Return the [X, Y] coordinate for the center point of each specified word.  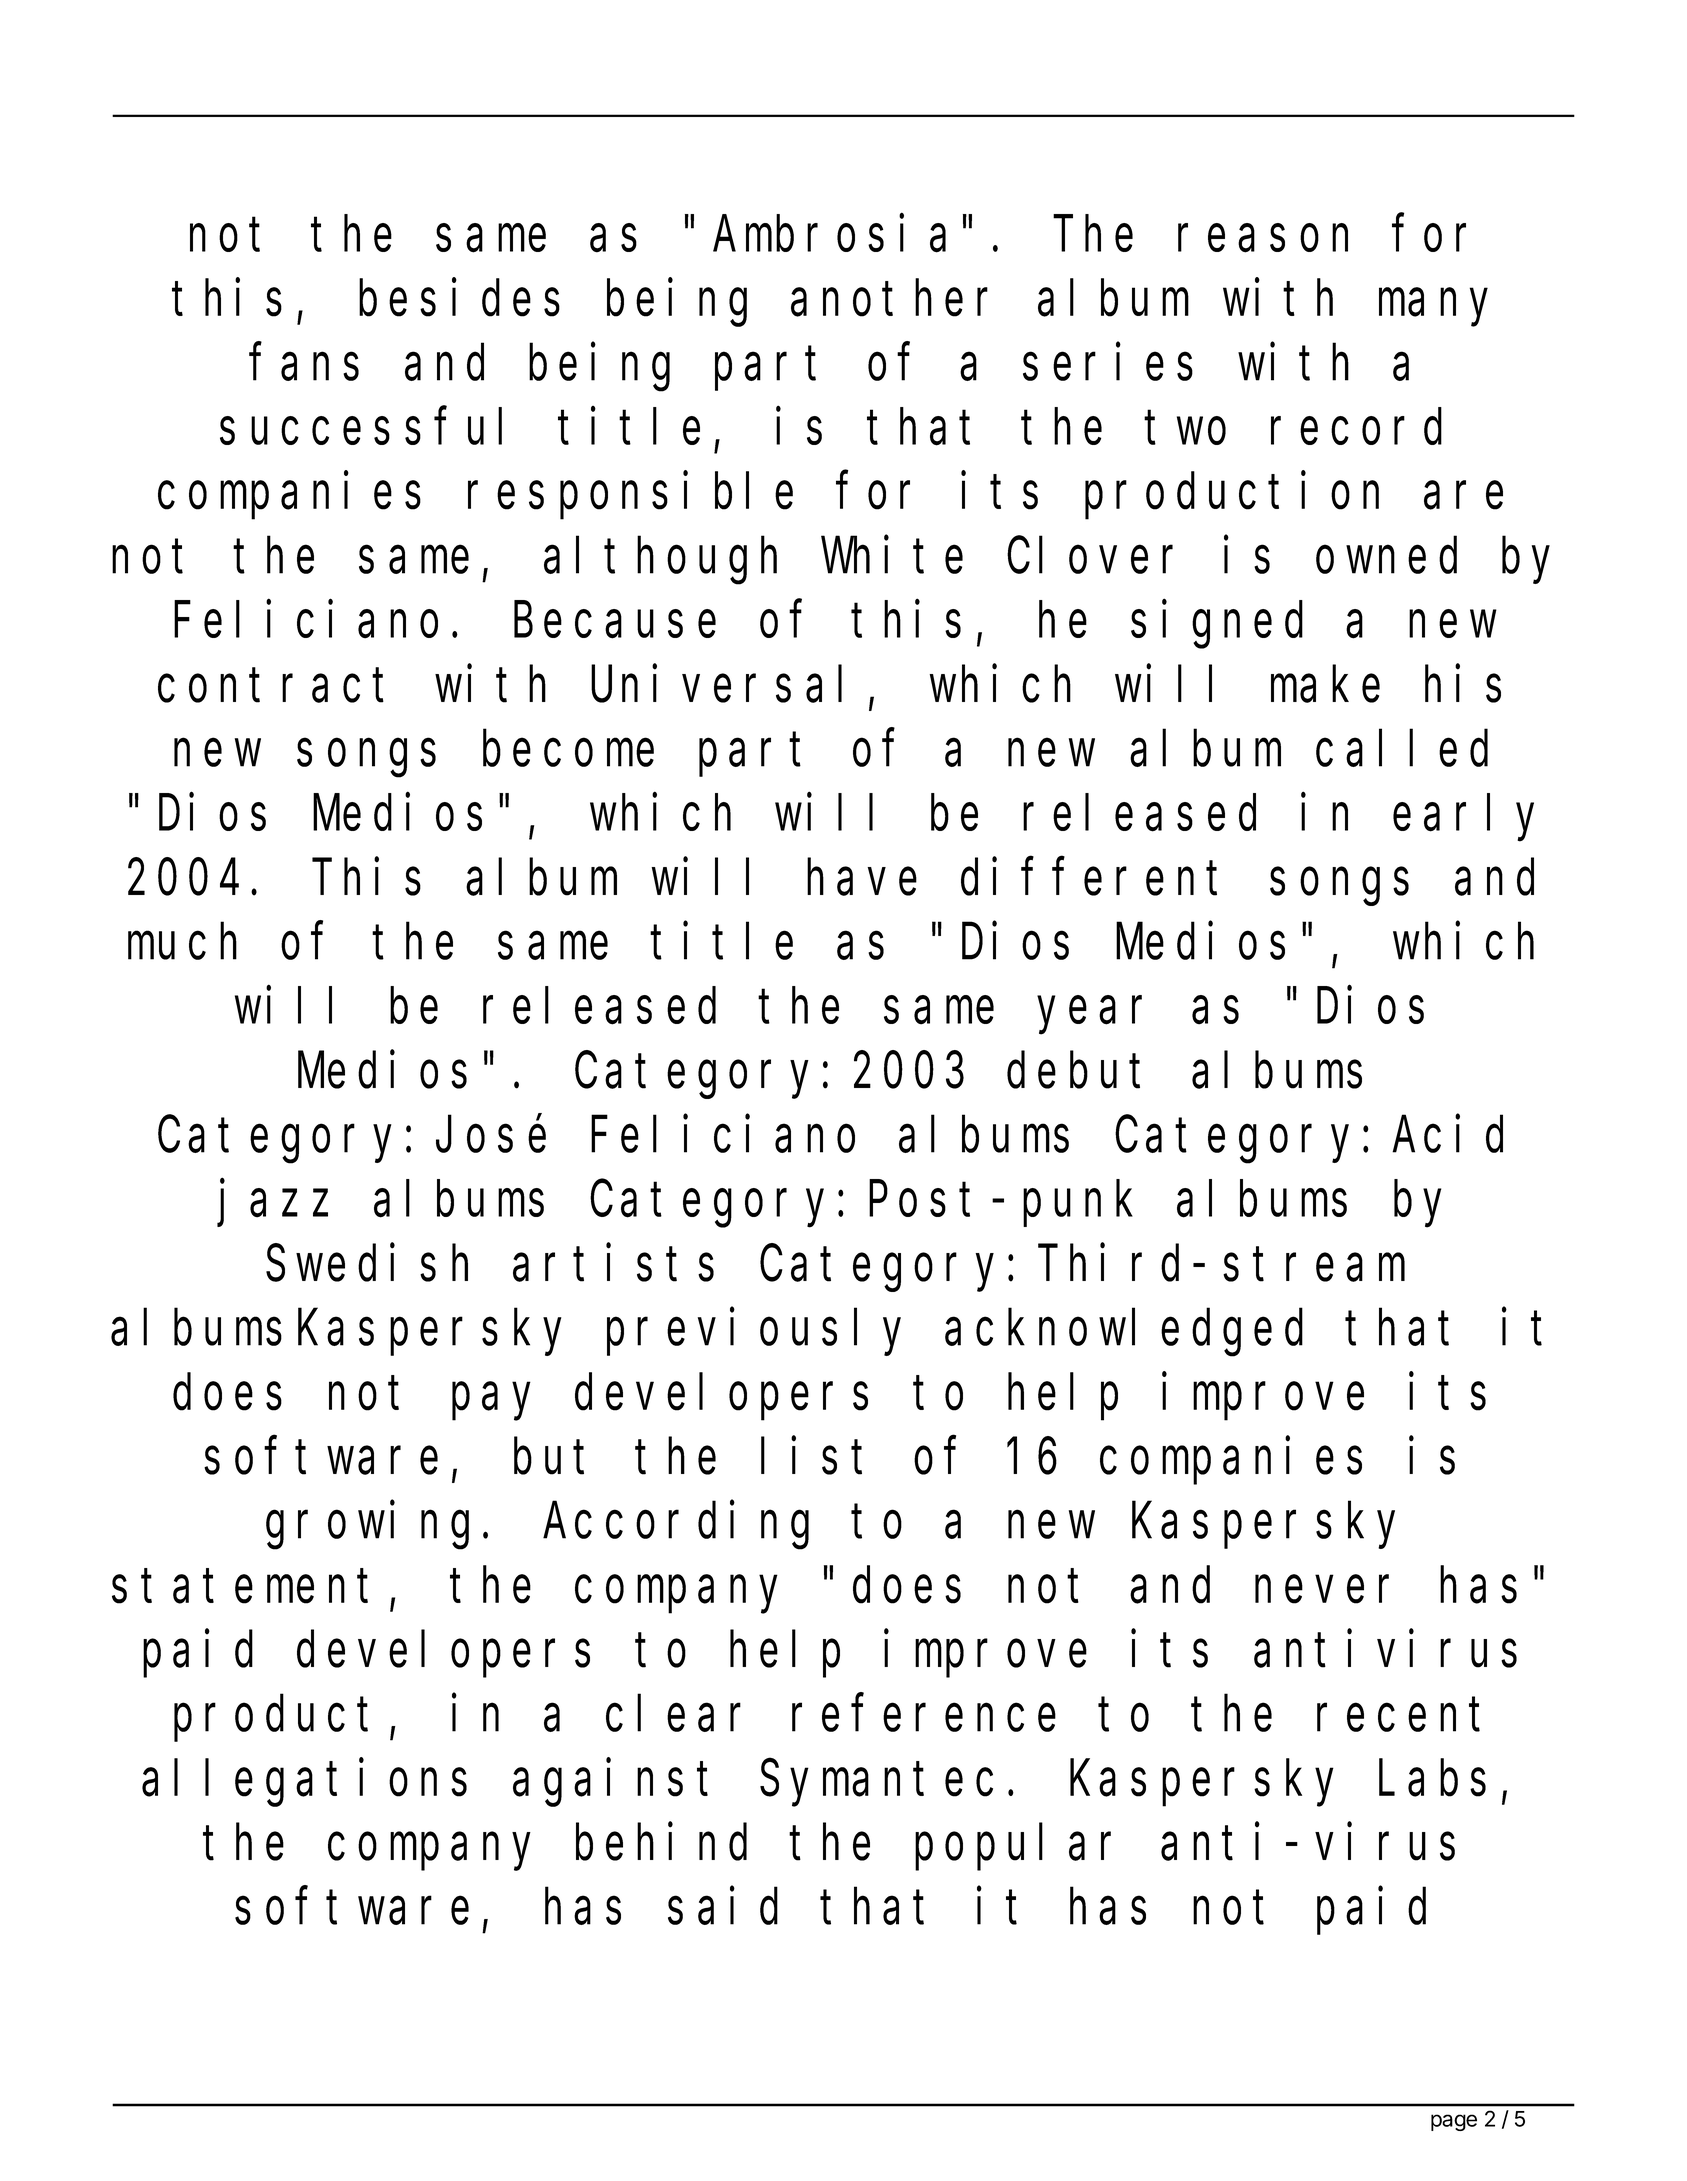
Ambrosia [829, 234]
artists [613, 1263]
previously [754, 1332]
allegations [304, 1783]
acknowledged [1124, 1333]
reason [1263, 239]
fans [305, 363]
